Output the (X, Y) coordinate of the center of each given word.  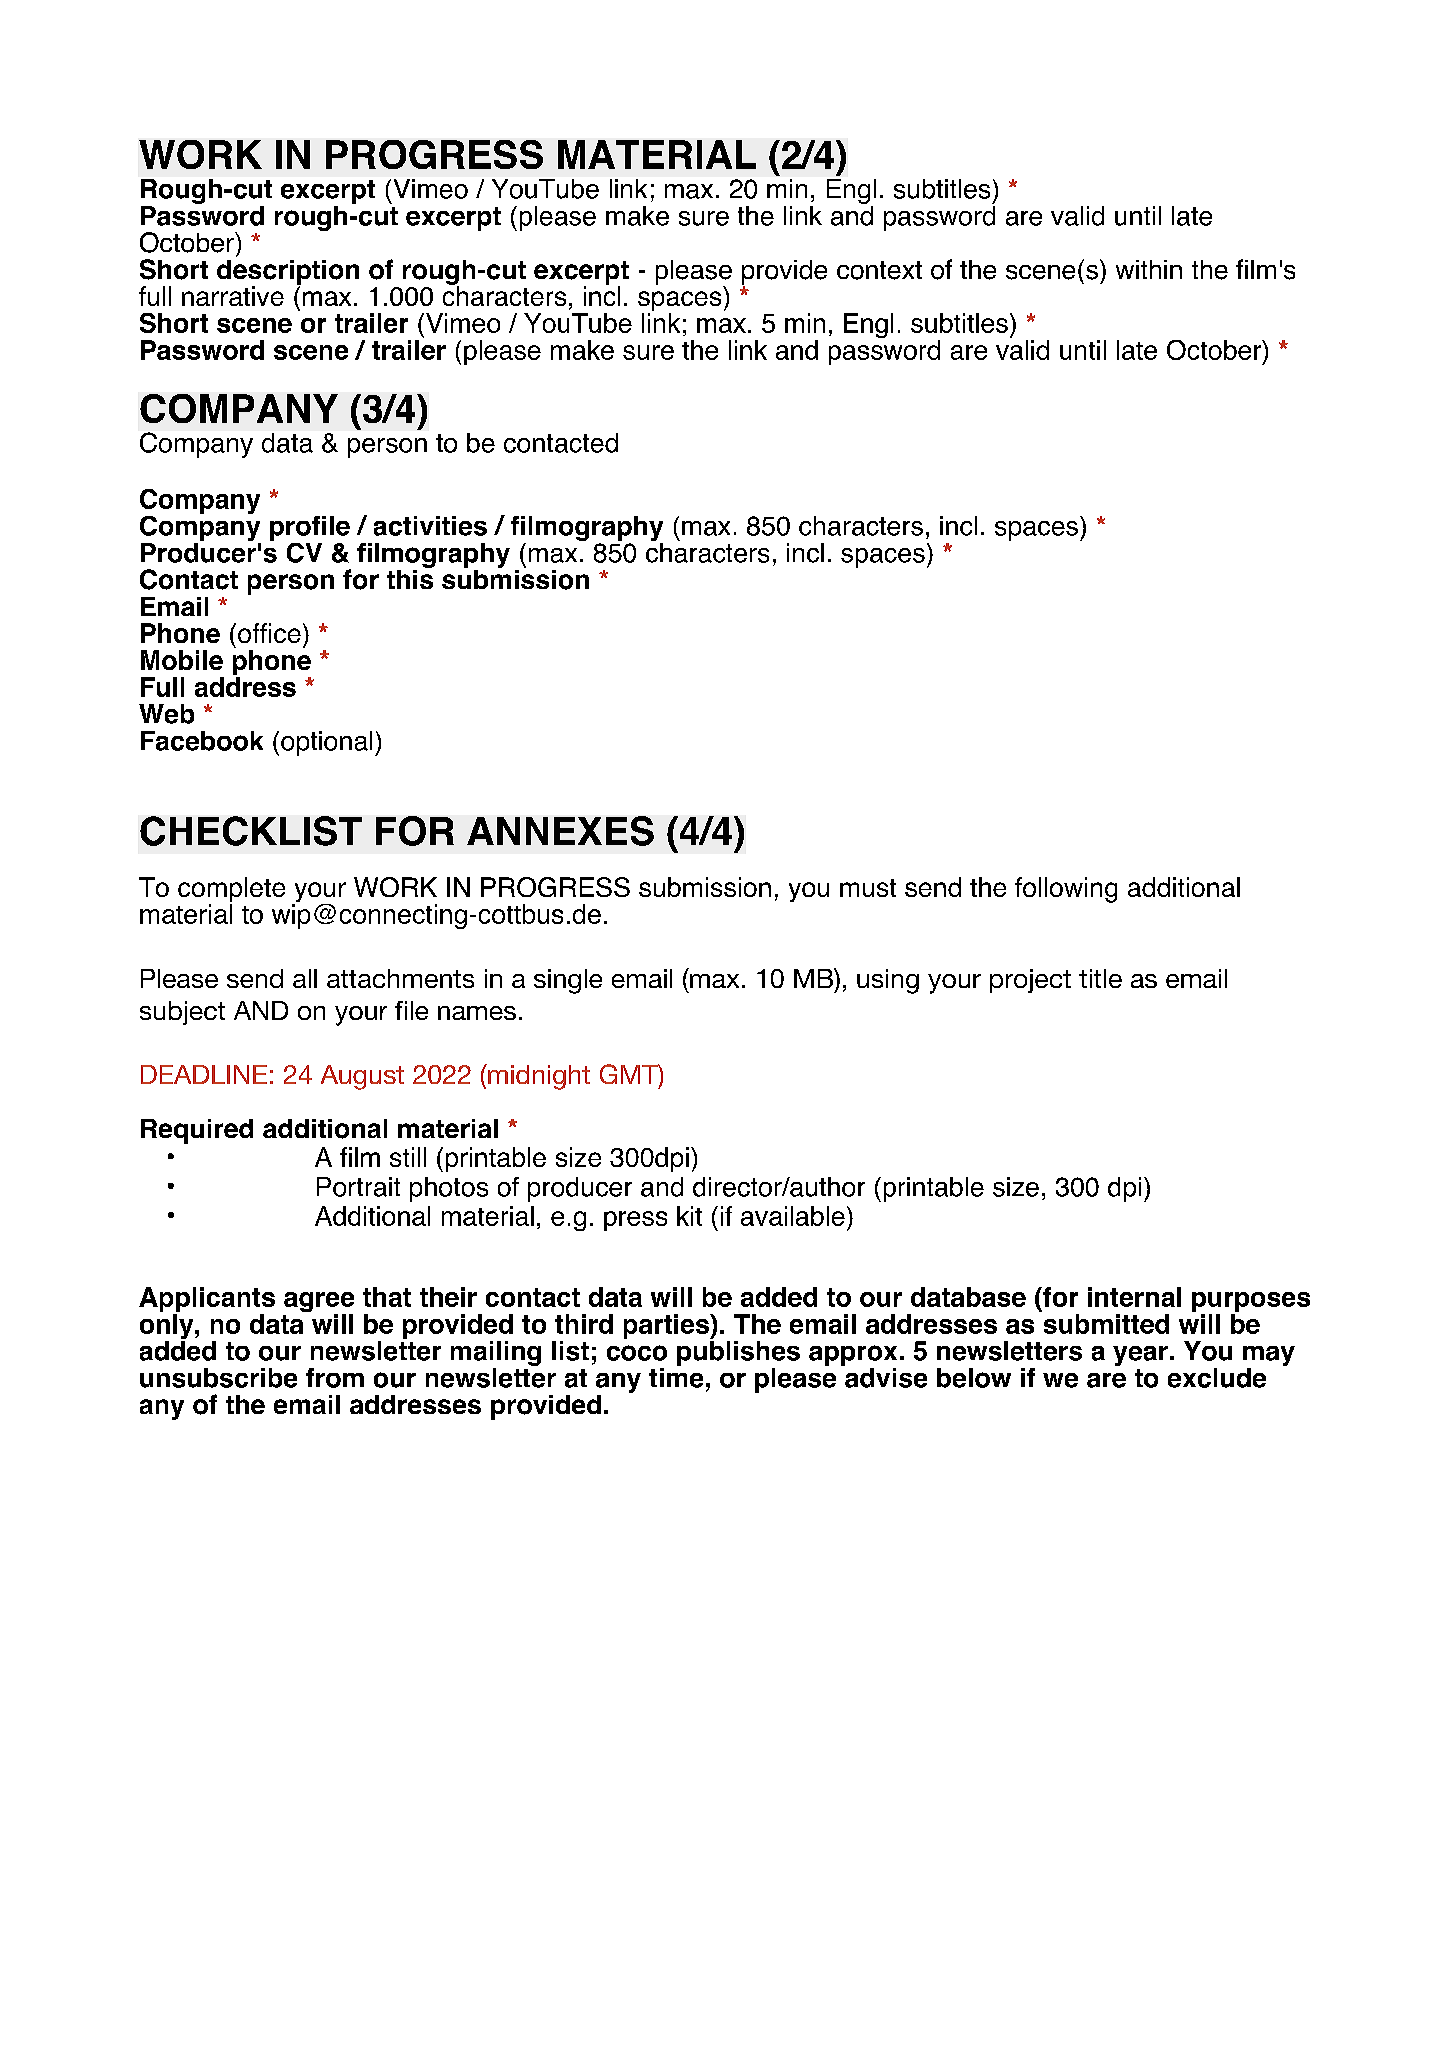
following (1066, 890)
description (288, 273)
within (1149, 269)
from (335, 1378)
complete (231, 891)
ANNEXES (560, 831)
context (879, 270)
